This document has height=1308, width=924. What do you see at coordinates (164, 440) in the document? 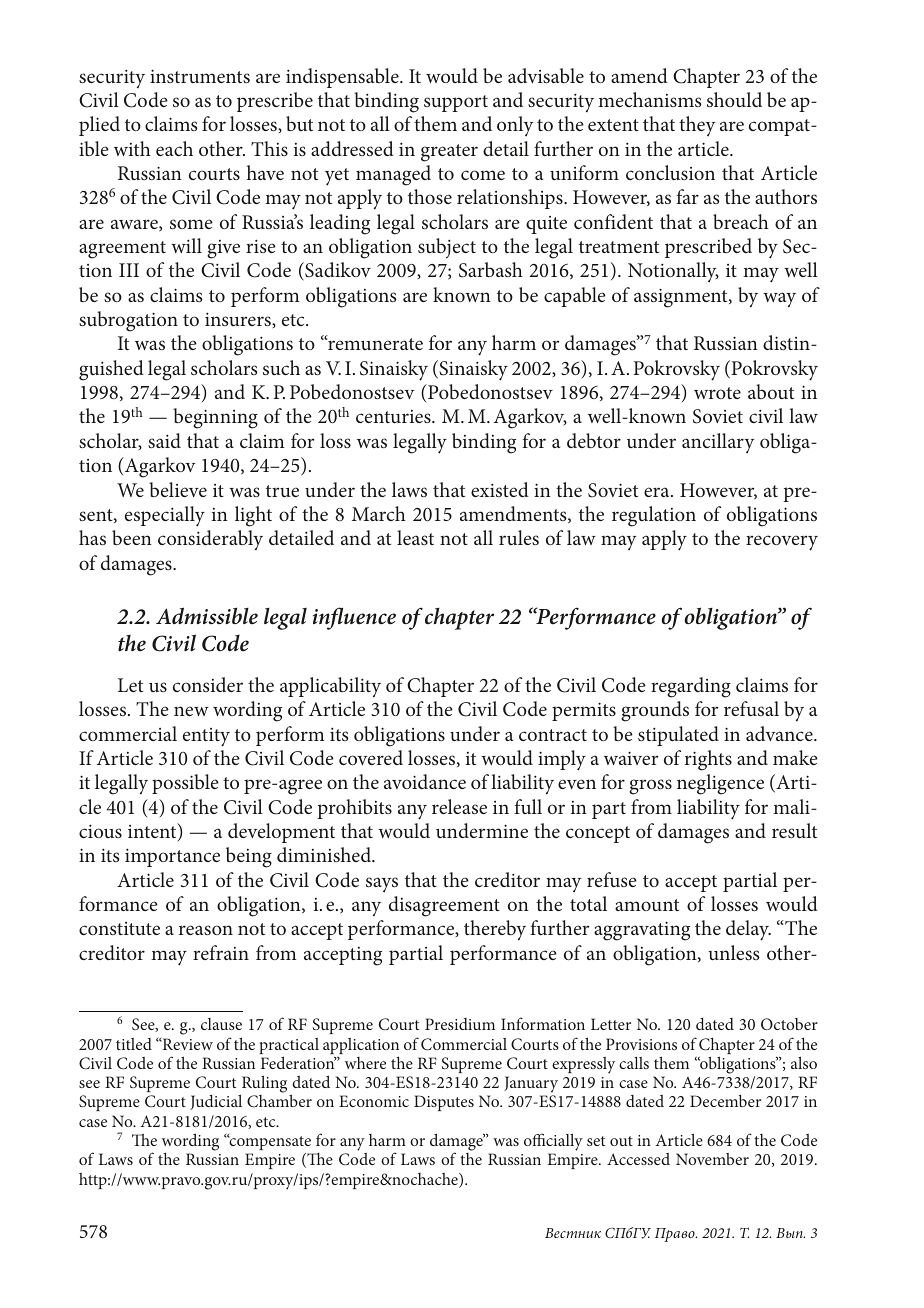
I see `said` at bounding box center [164, 440].
